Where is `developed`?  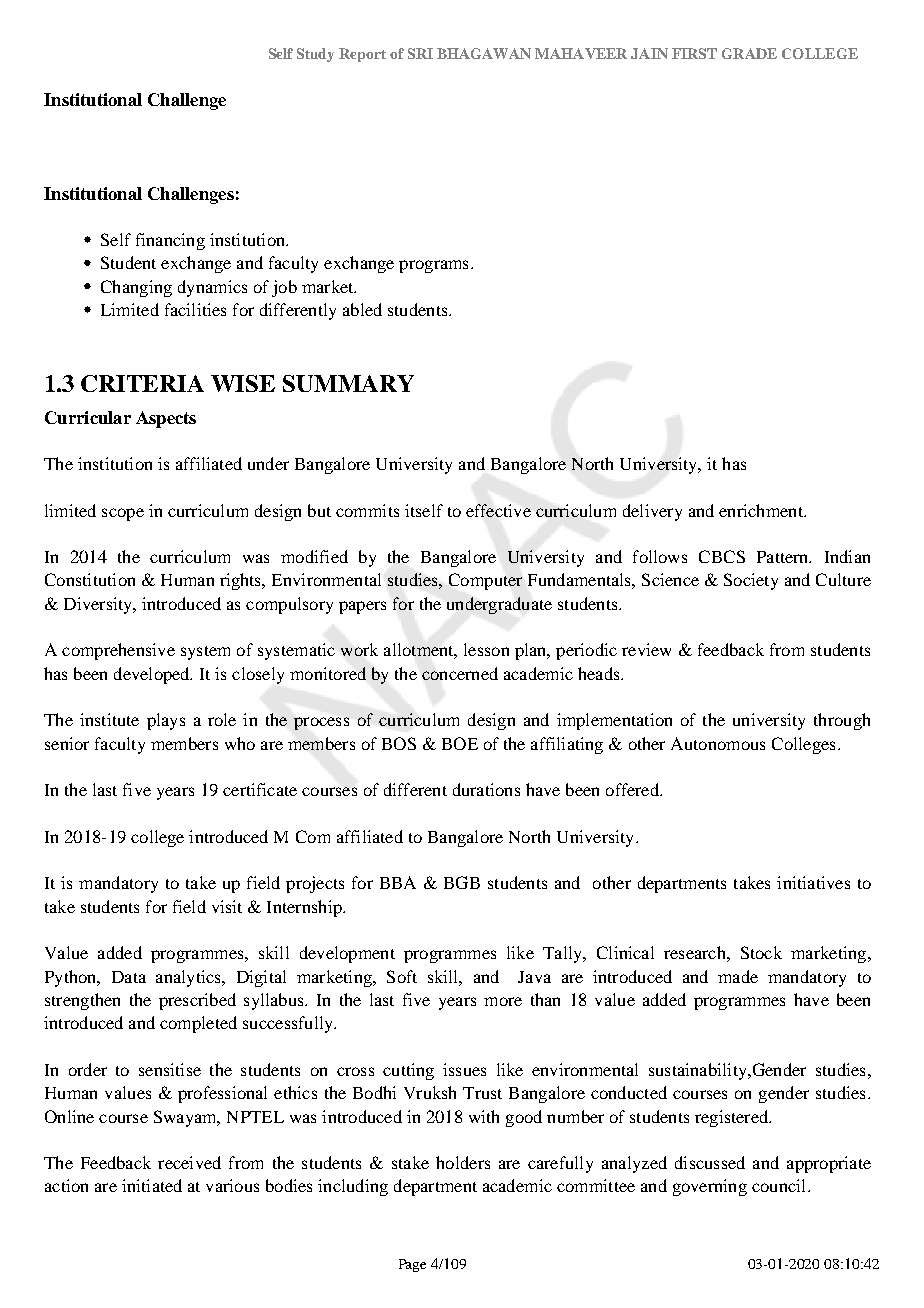 developed is located at coordinates (153, 675).
